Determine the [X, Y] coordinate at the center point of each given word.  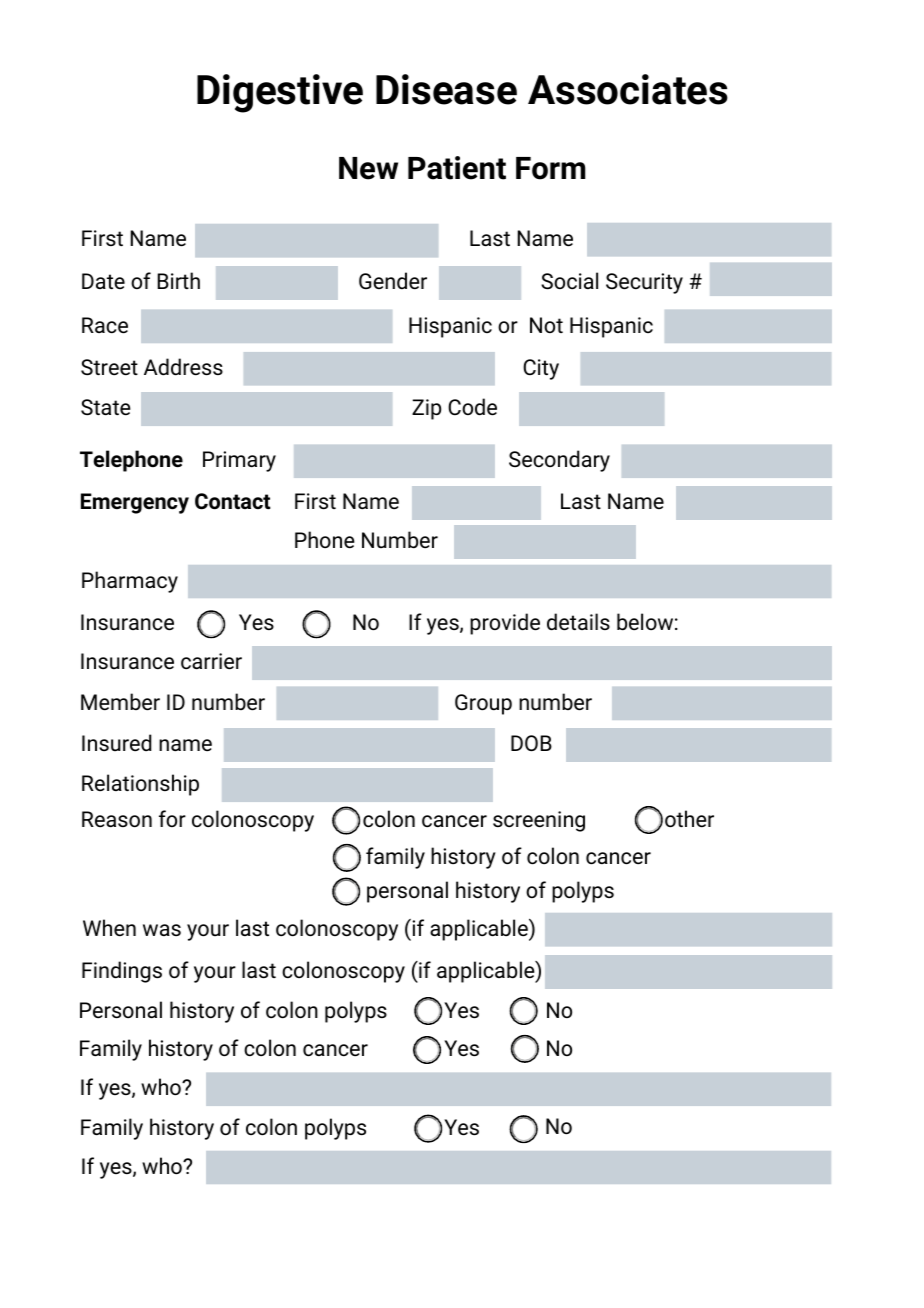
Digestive [280, 93]
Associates [628, 89]
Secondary [559, 461]
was [162, 930]
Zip [426, 409]
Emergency [135, 503]
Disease [446, 89]
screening [539, 821]
